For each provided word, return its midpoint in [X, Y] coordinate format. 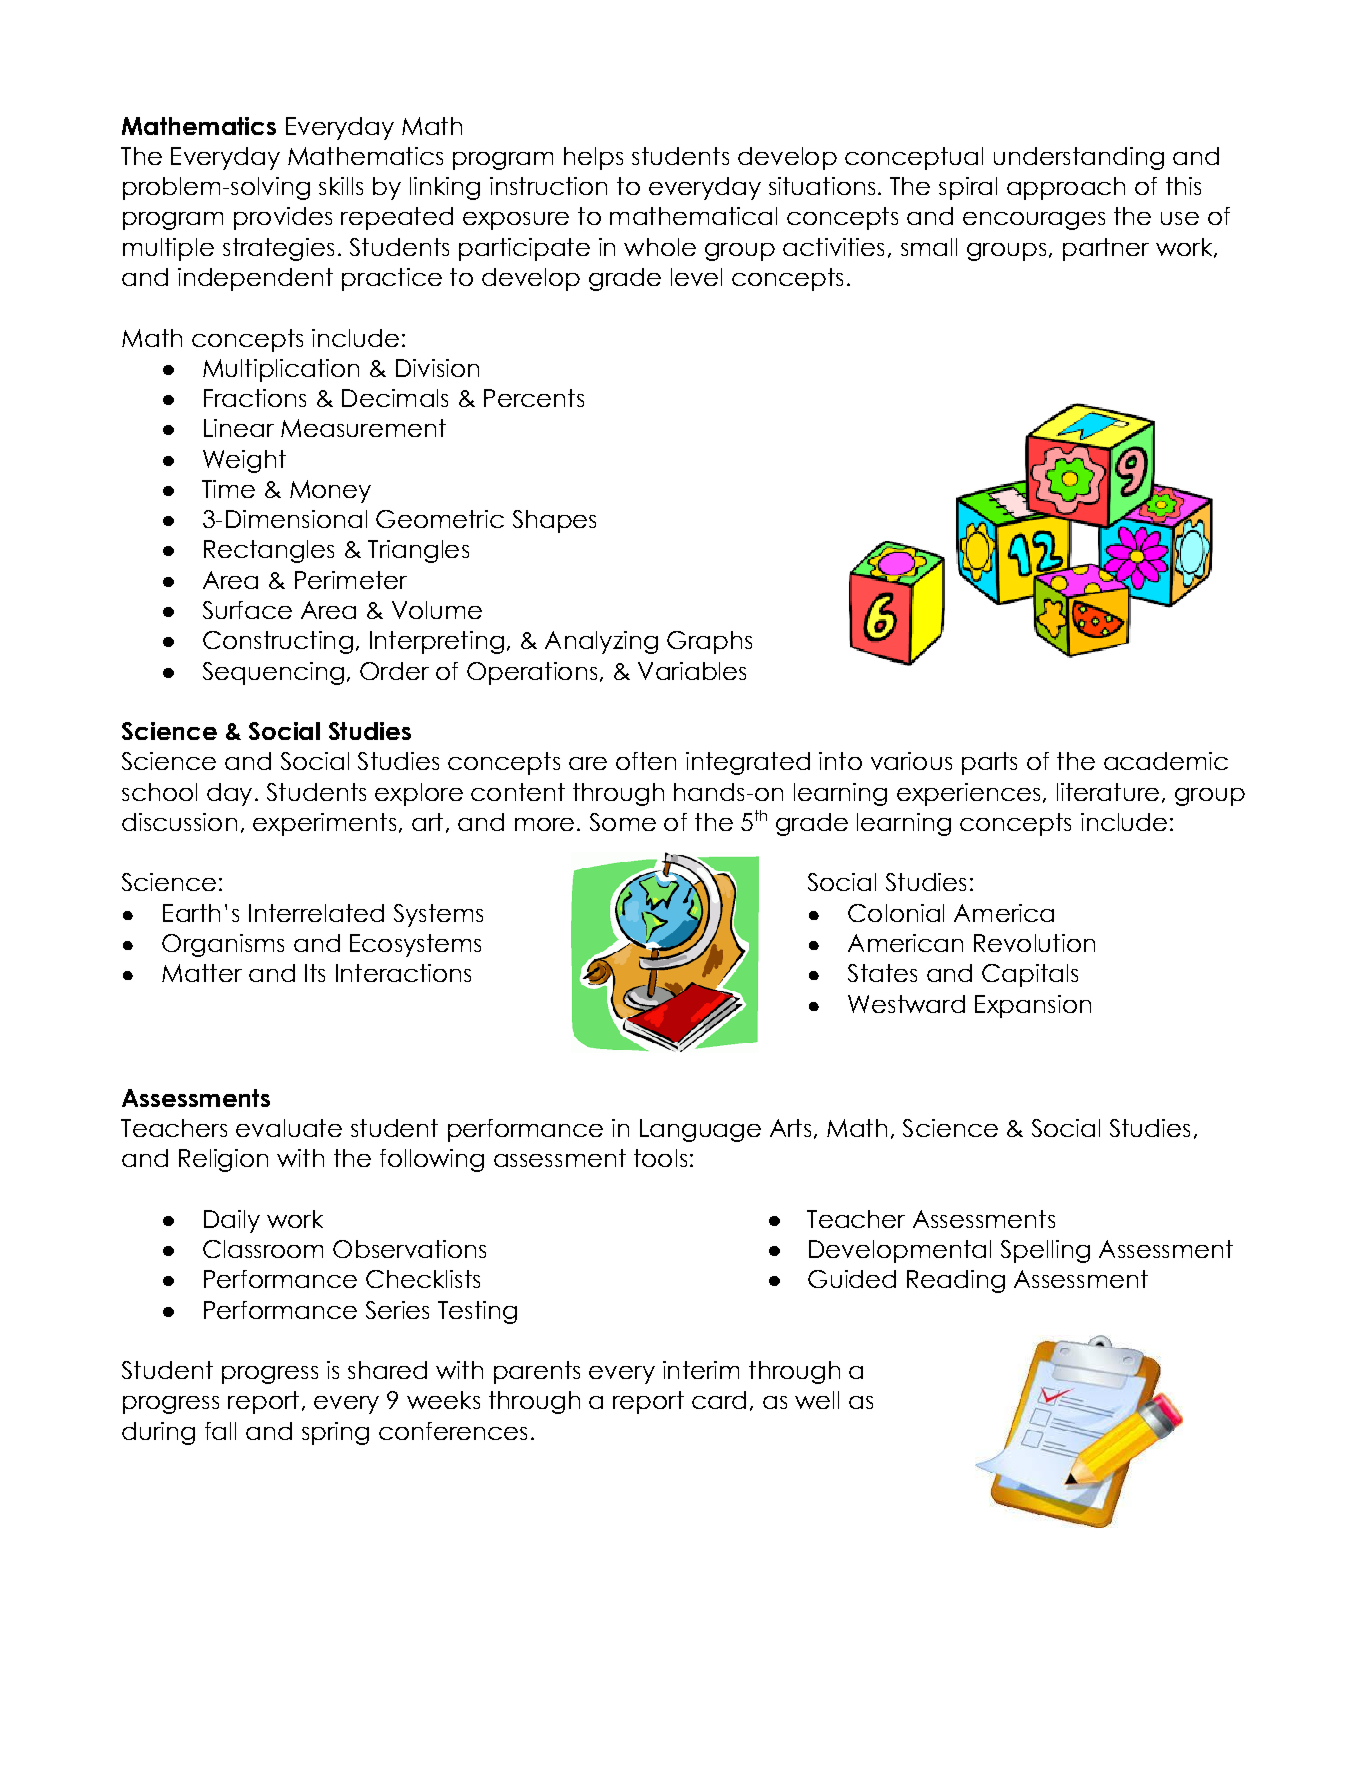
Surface [247, 610]
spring [335, 1433]
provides [283, 218]
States [882, 973]
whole [660, 247]
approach [1066, 188]
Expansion [1033, 1006]
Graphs [709, 642]
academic [1166, 761]
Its [315, 973]
